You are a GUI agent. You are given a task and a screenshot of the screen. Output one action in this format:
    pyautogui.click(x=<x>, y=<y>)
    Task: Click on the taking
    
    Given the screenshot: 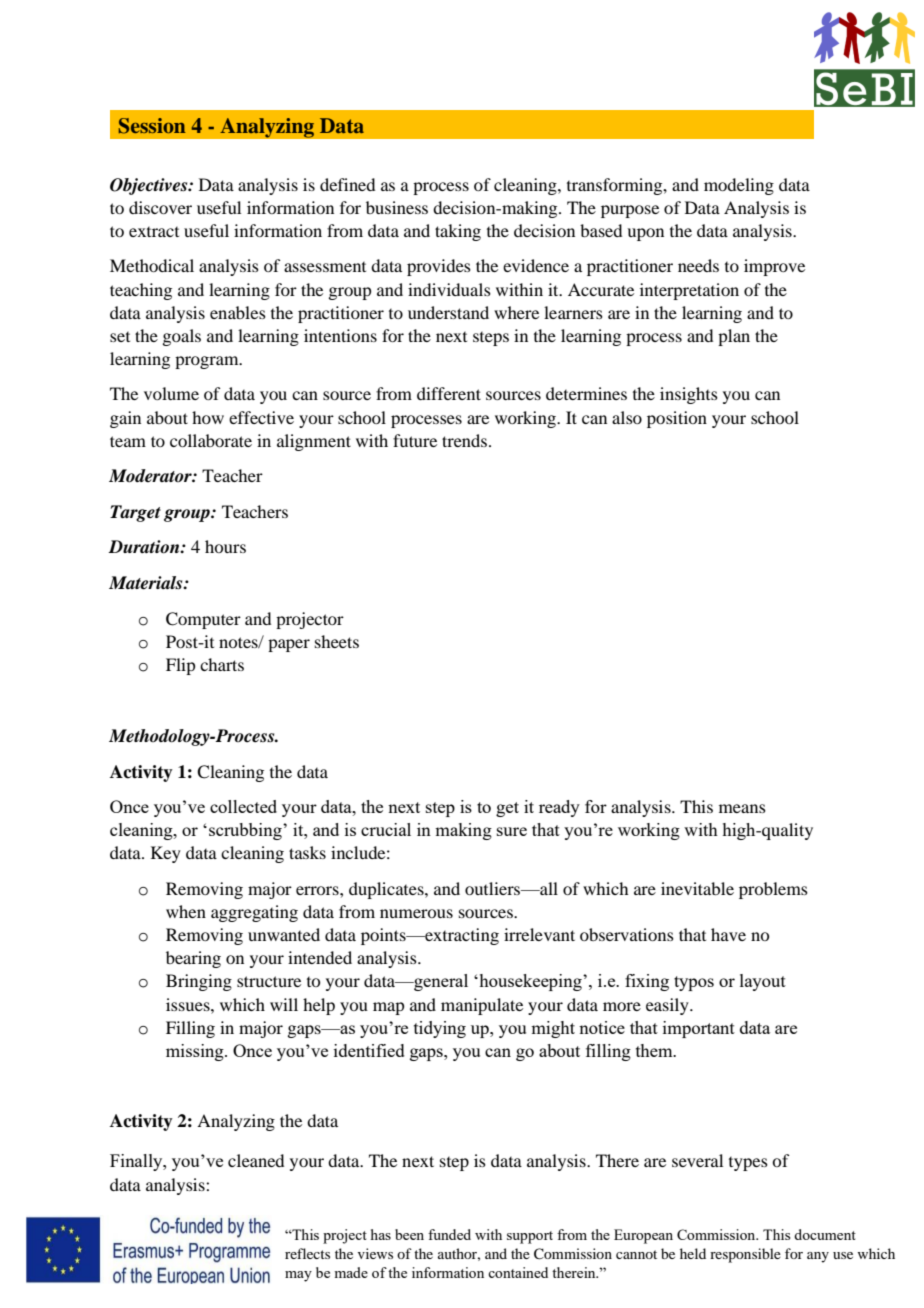 What is the action you would take?
    pyautogui.click(x=458, y=232)
